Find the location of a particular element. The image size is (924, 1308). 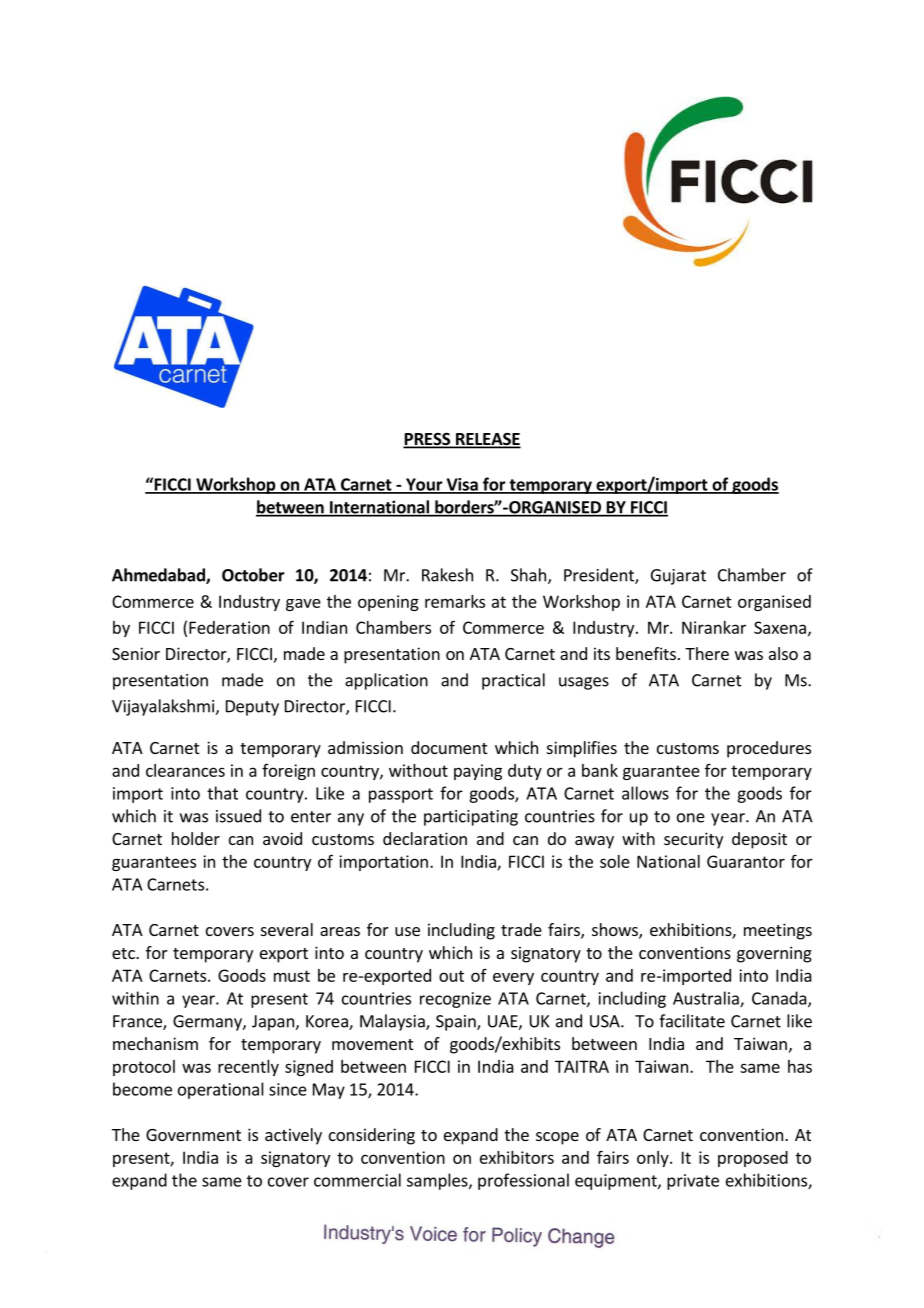

Government is located at coordinates (193, 1135).
